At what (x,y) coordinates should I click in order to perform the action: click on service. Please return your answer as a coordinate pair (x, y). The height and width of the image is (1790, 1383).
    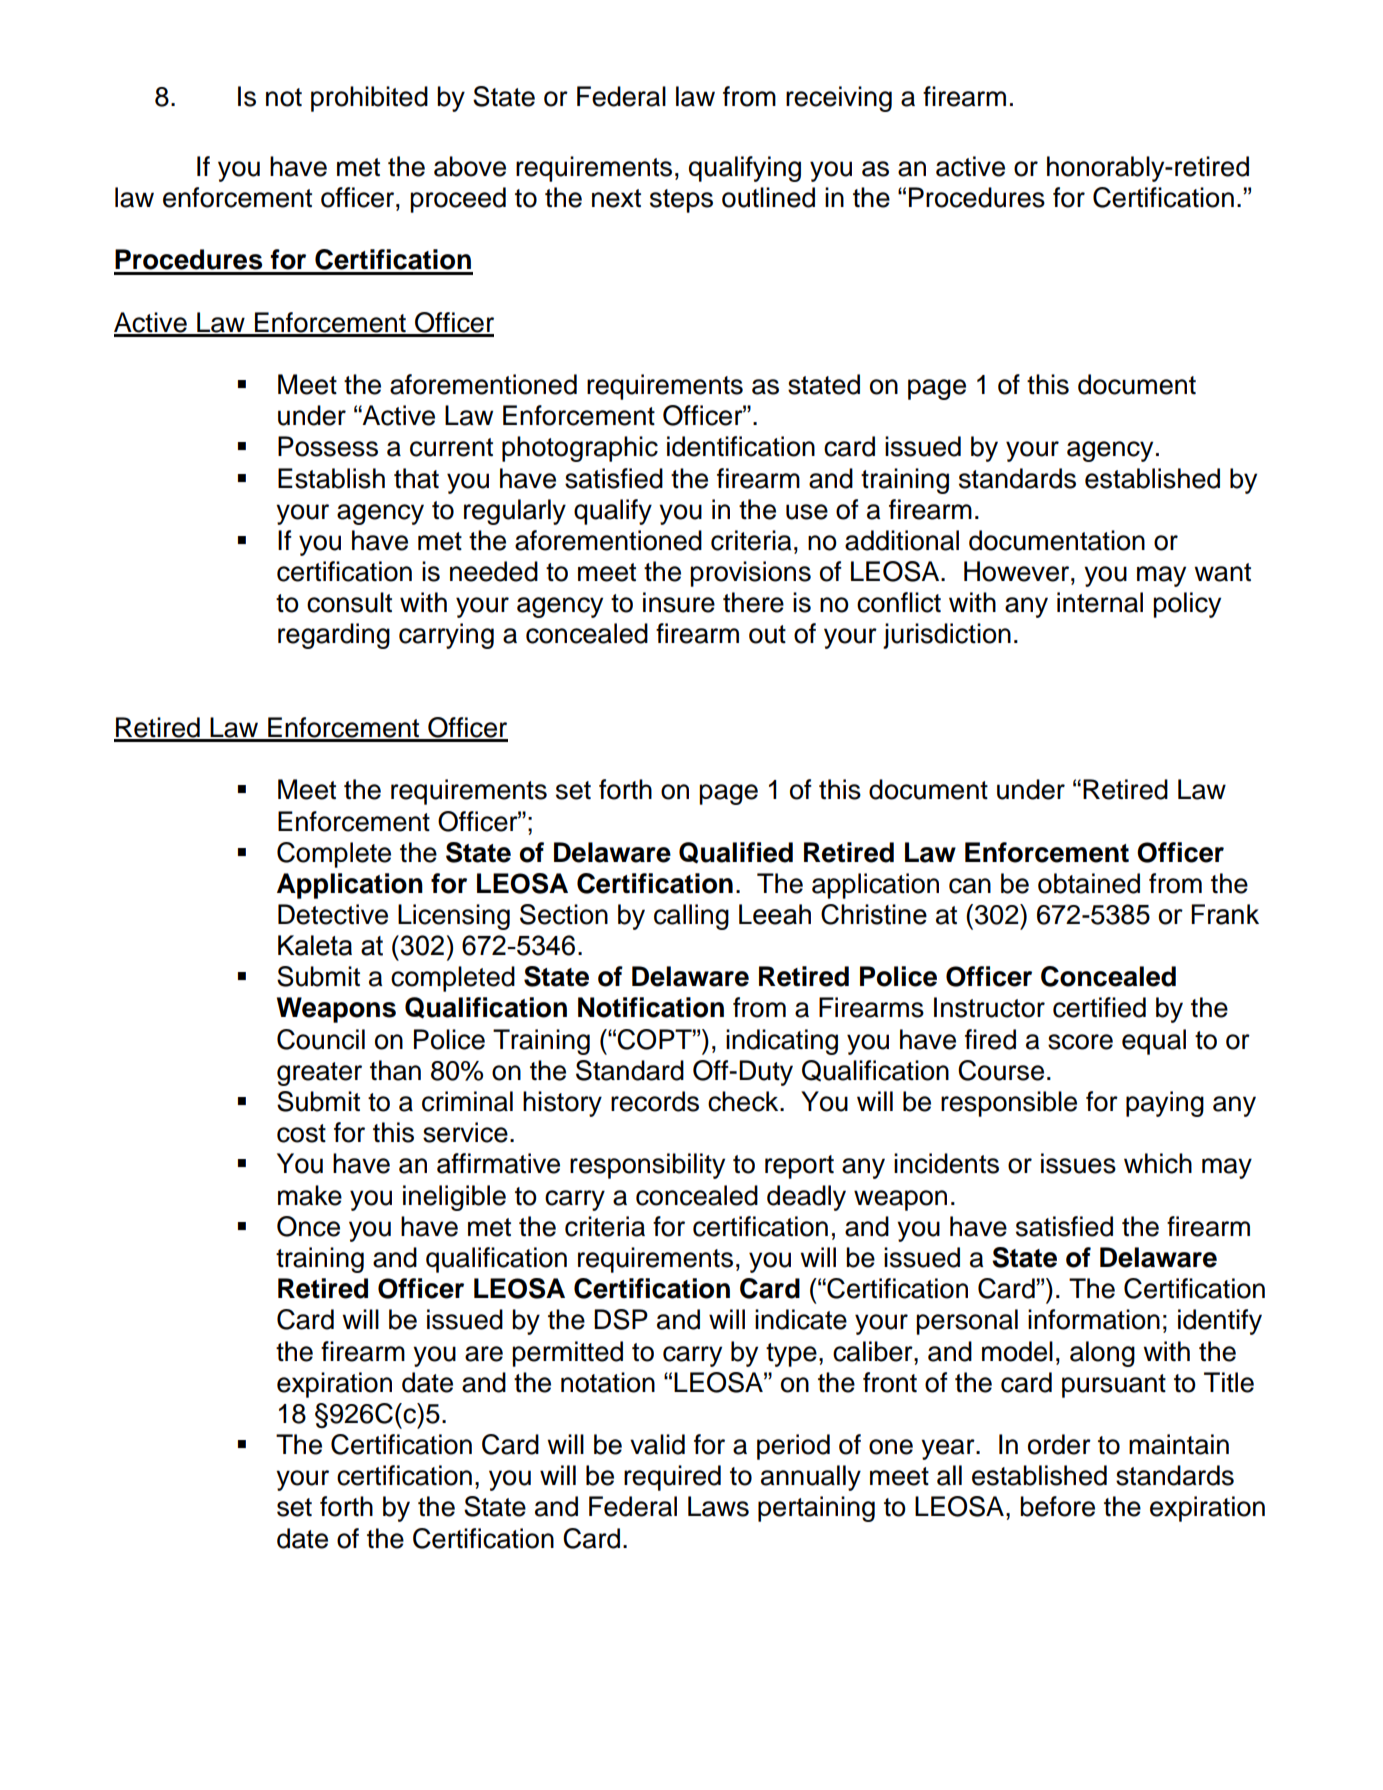
    Looking at the image, I should click on (465, 1132).
